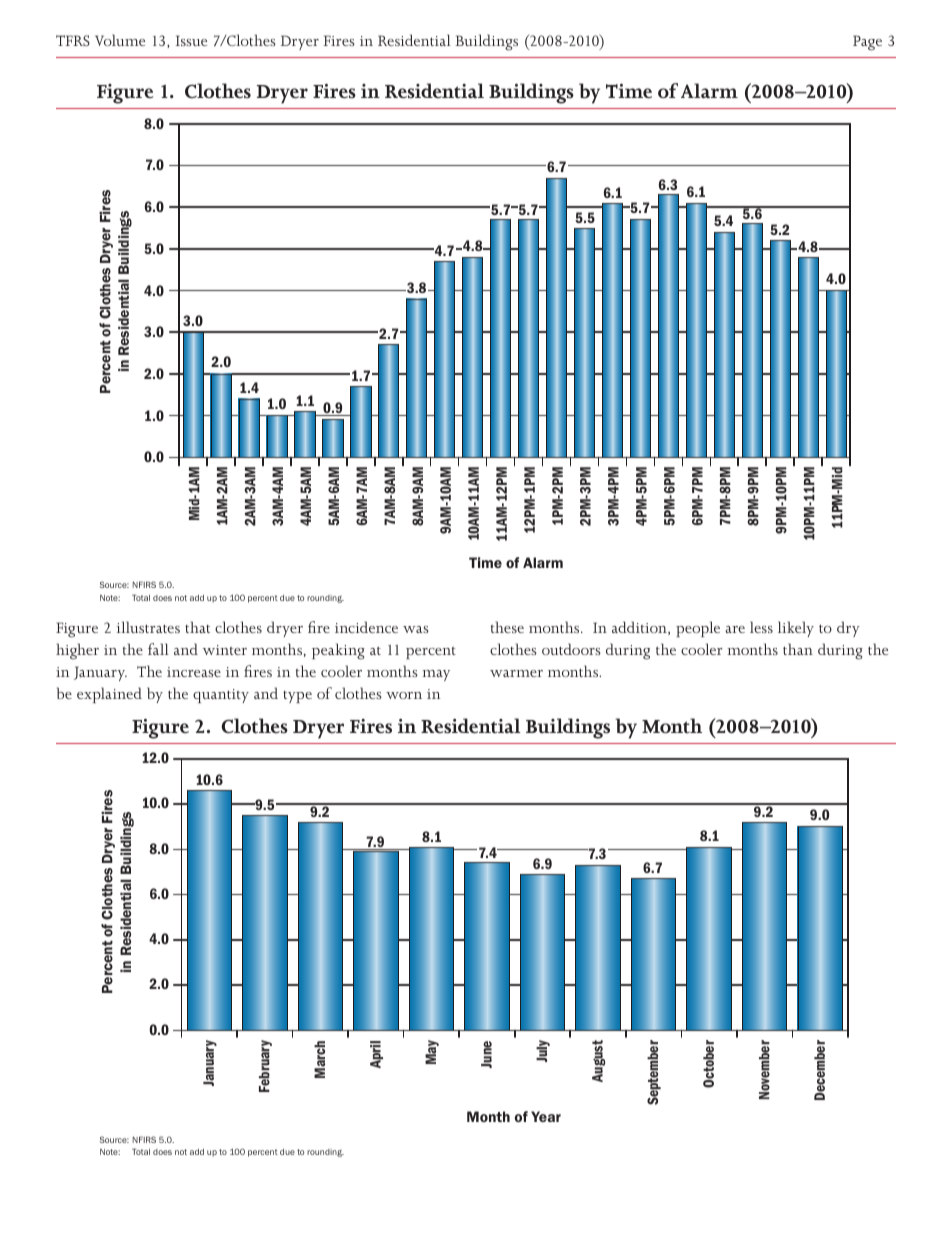  Describe the element at coordinates (761, 627) in the screenshot. I see `less` at that location.
